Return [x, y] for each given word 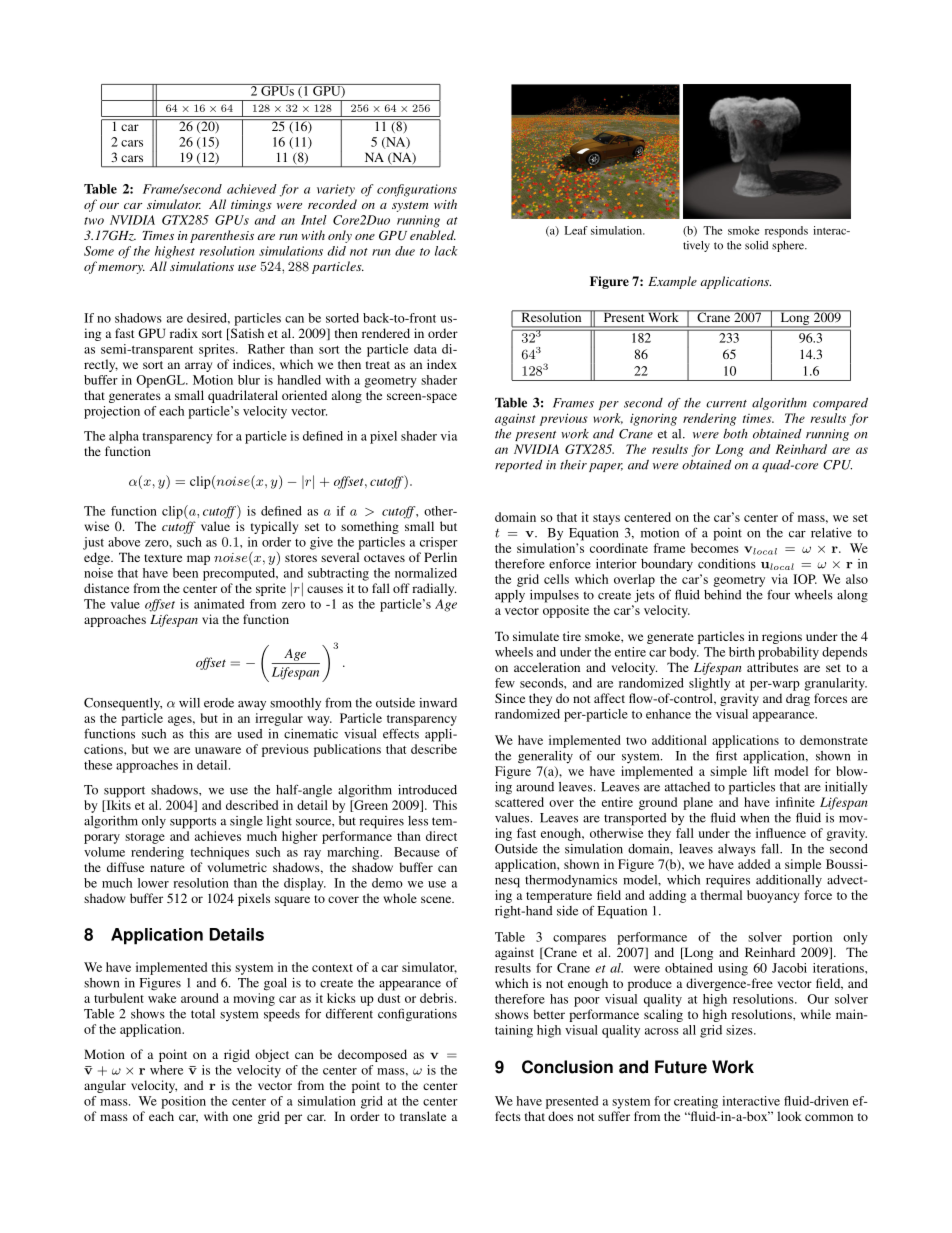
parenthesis [222, 236]
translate [423, 1116]
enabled [433, 235]
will [189, 703]
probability [788, 653]
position [183, 1102]
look [789, 1116]
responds [786, 231]
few [505, 683]
